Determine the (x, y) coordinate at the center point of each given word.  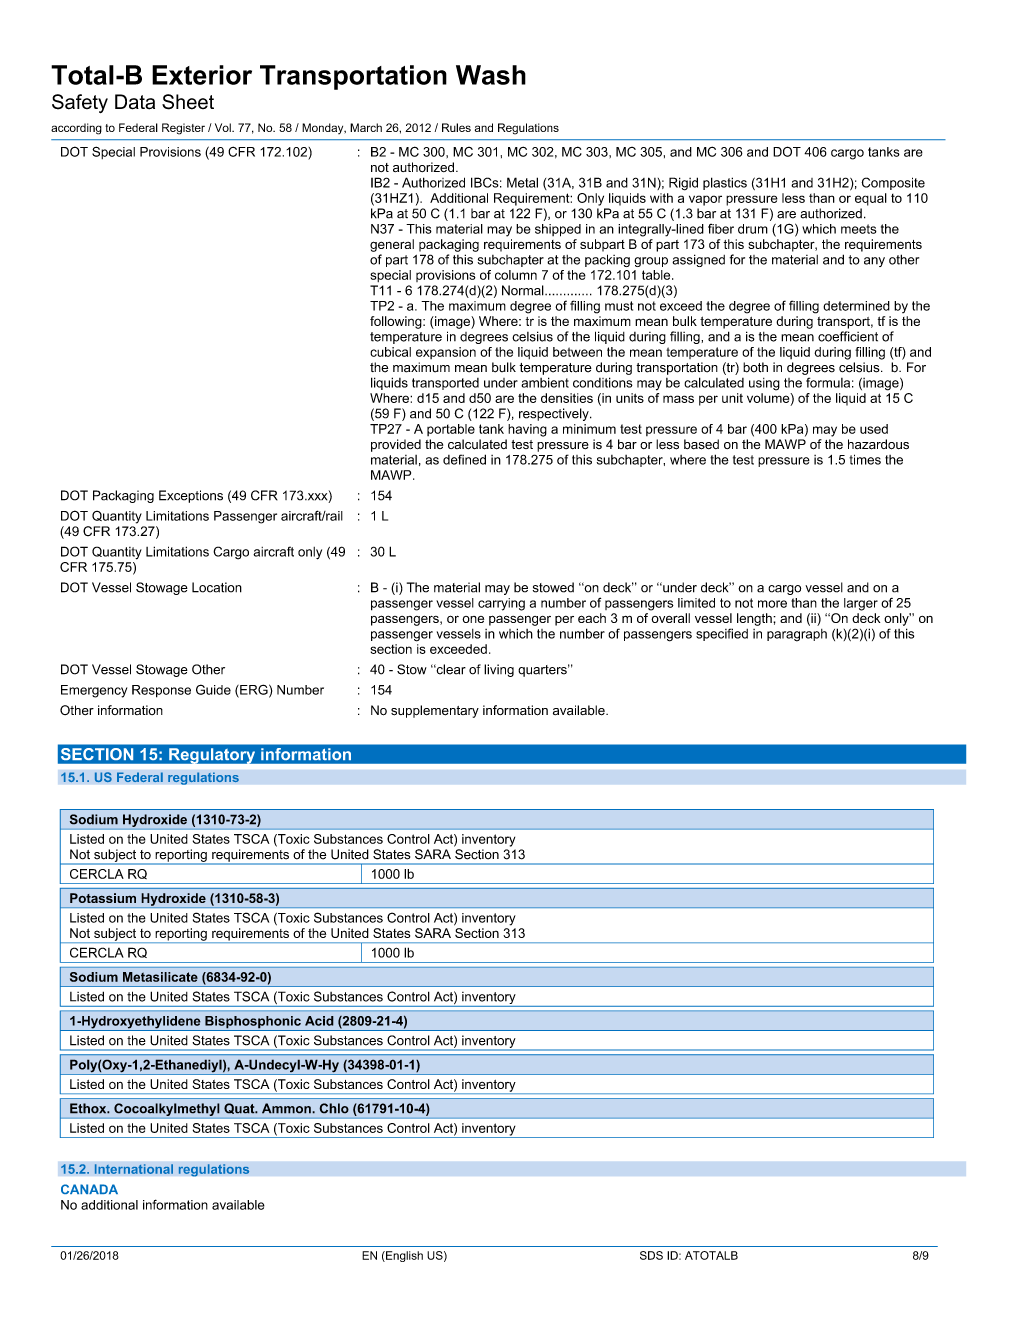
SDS (651, 1255)
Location (217, 587)
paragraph (797, 635)
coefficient (848, 336)
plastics (725, 183)
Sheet (188, 102)
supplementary (435, 711)
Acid (319, 1021)
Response (161, 691)
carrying (501, 604)
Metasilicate (160, 977)
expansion (446, 353)
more (772, 604)
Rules (456, 127)
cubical (390, 352)
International (133, 1169)
